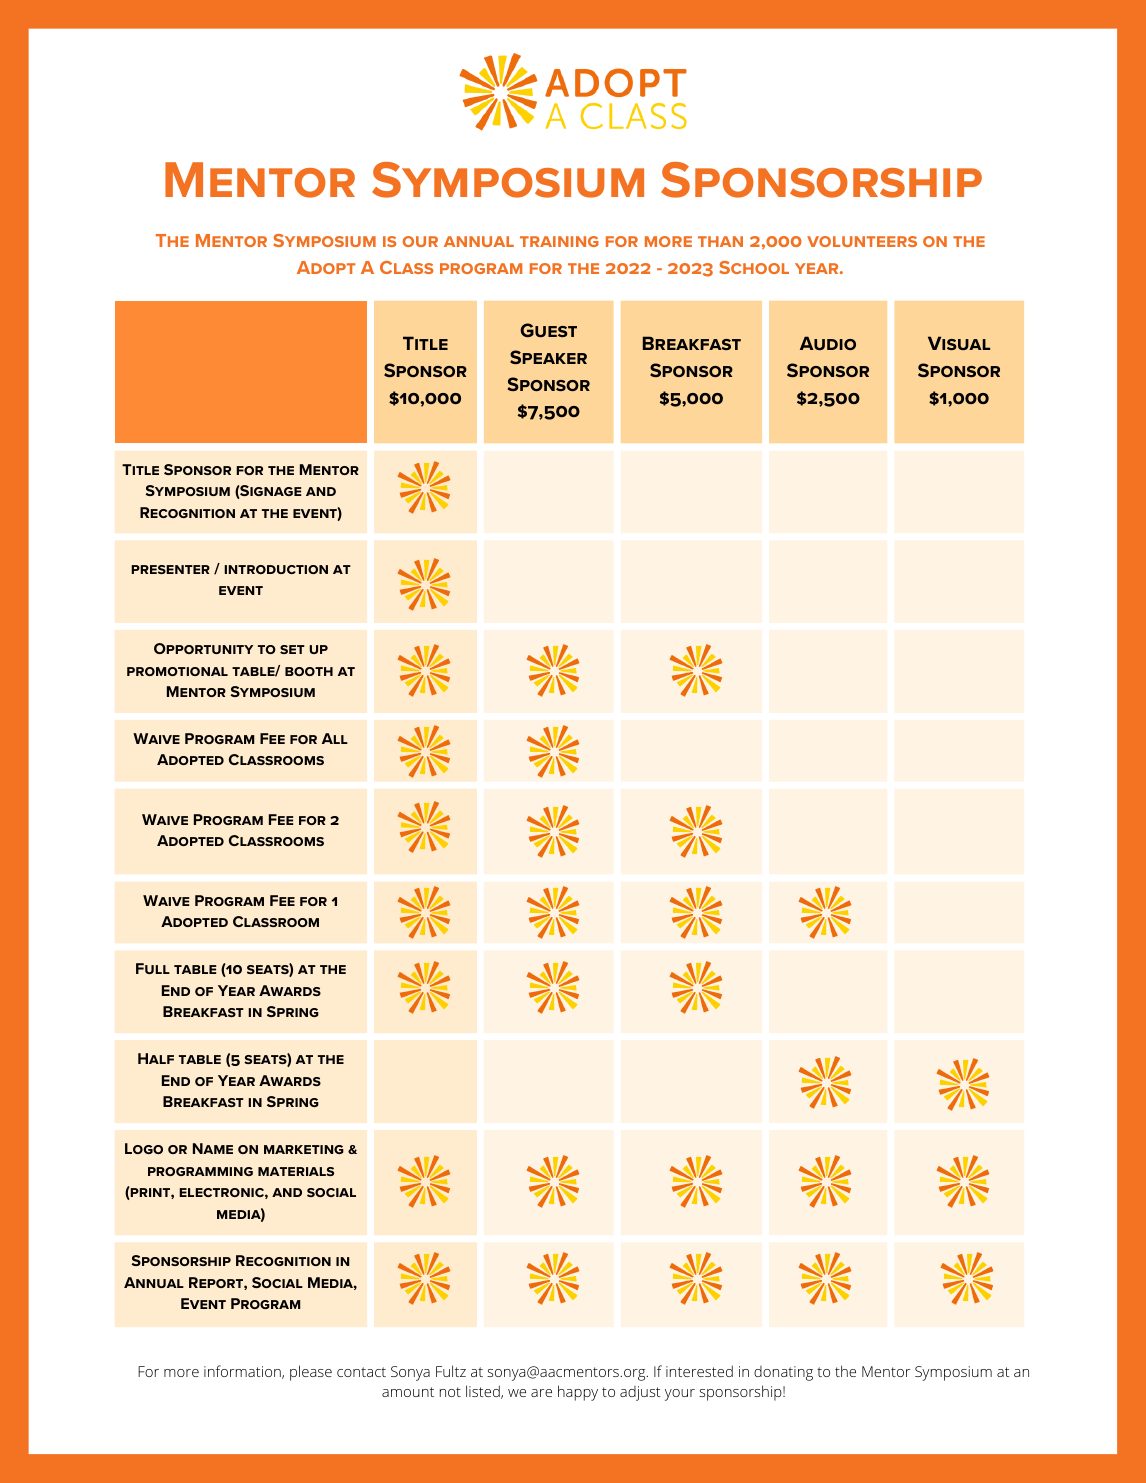 This screenshot has height=1483, width=1146. What do you see at coordinates (548, 330) in the screenshot?
I see `Guest` at bounding box center [548, 330].
